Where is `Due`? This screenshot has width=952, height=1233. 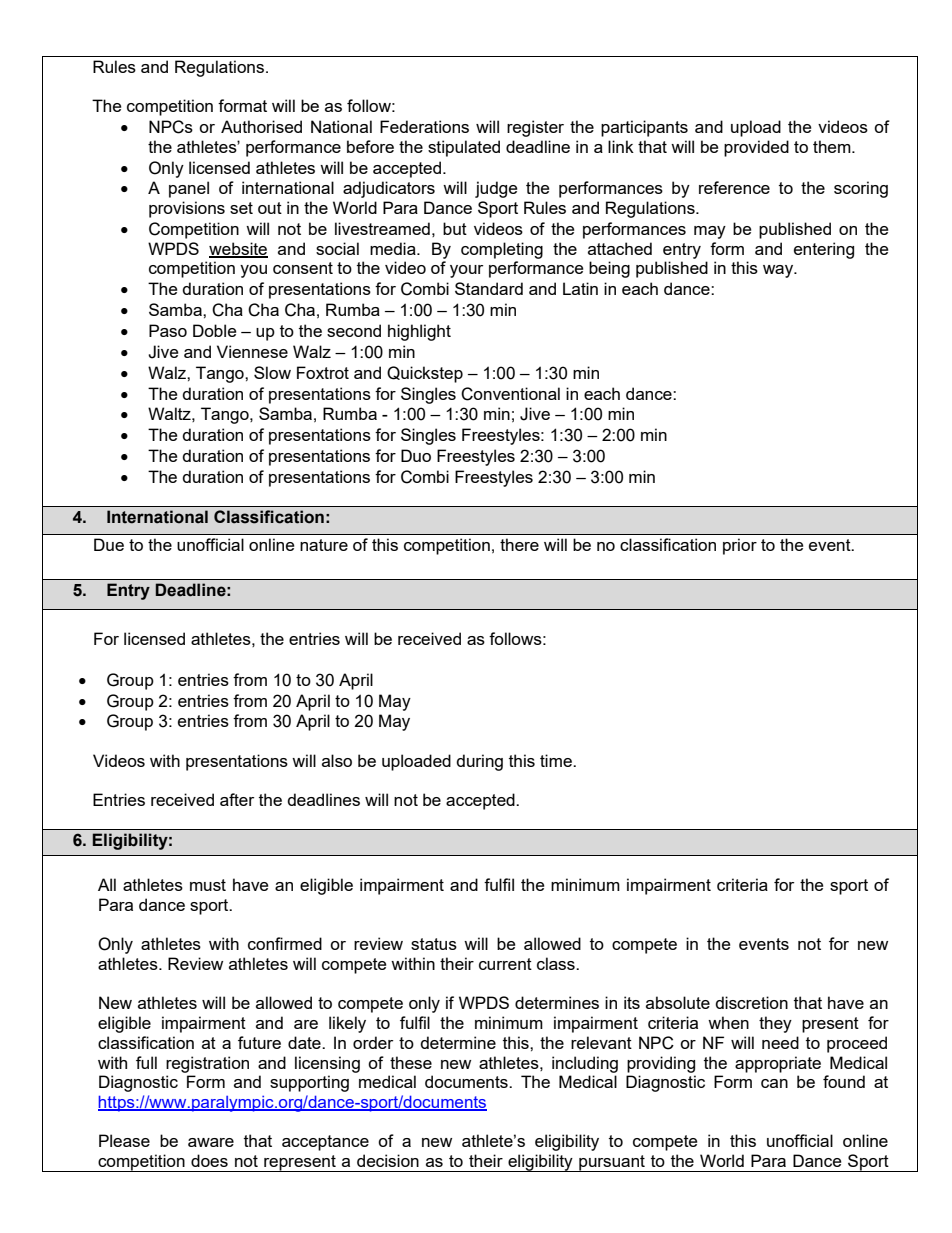 Due is located at coordinates (109, 544).
